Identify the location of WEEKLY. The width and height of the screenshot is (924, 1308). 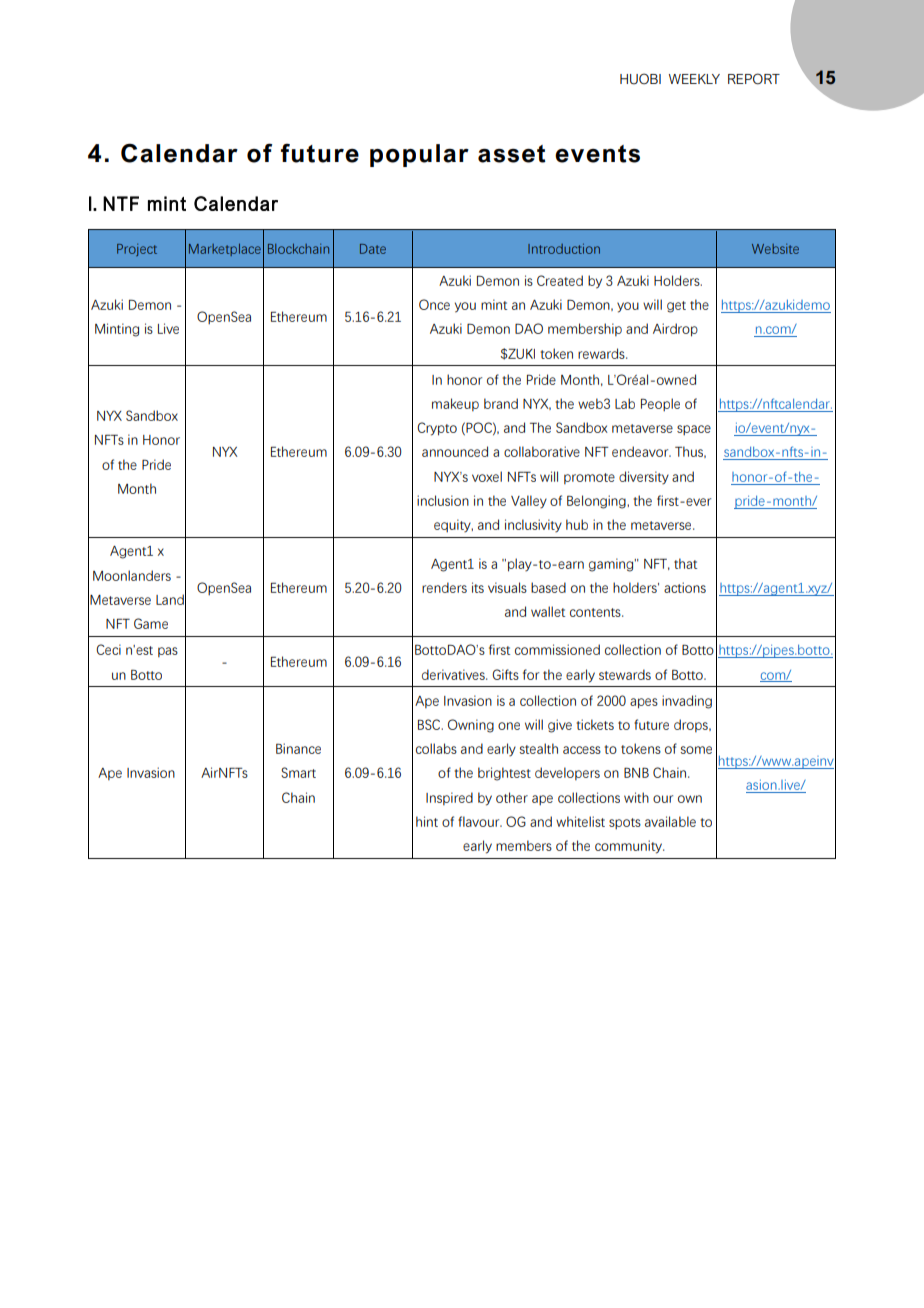
(694, 79).
